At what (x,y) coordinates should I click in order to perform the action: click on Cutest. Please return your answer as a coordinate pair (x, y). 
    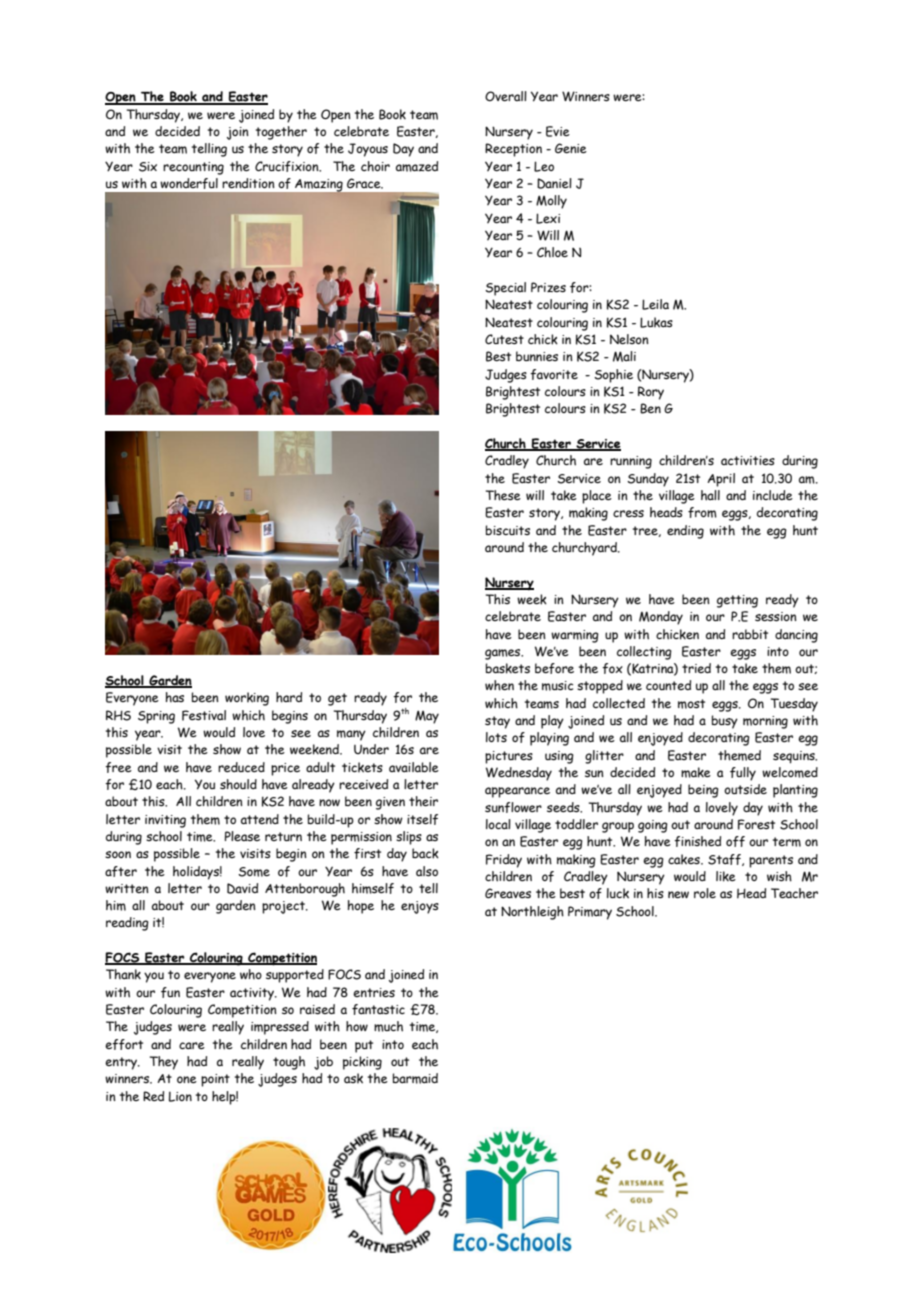
    Looking at the image, I should click on (504, 339).
